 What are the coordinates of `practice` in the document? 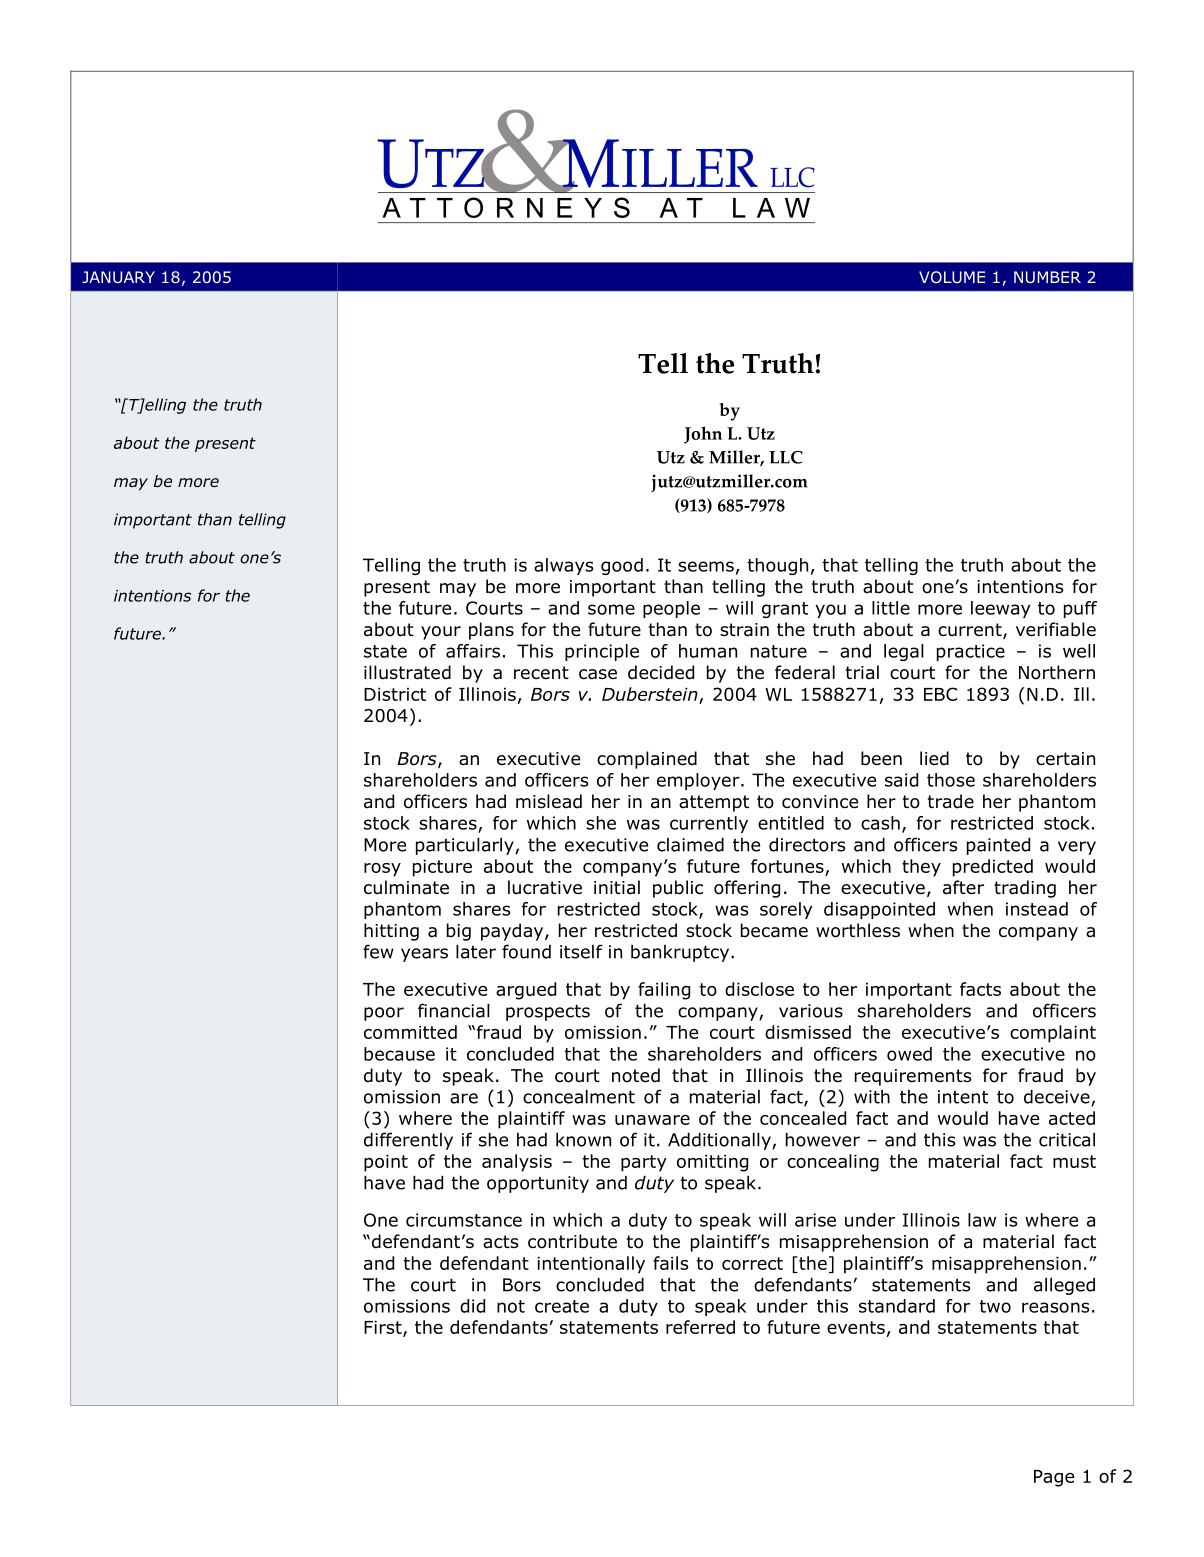 It's located at (971, 652).
